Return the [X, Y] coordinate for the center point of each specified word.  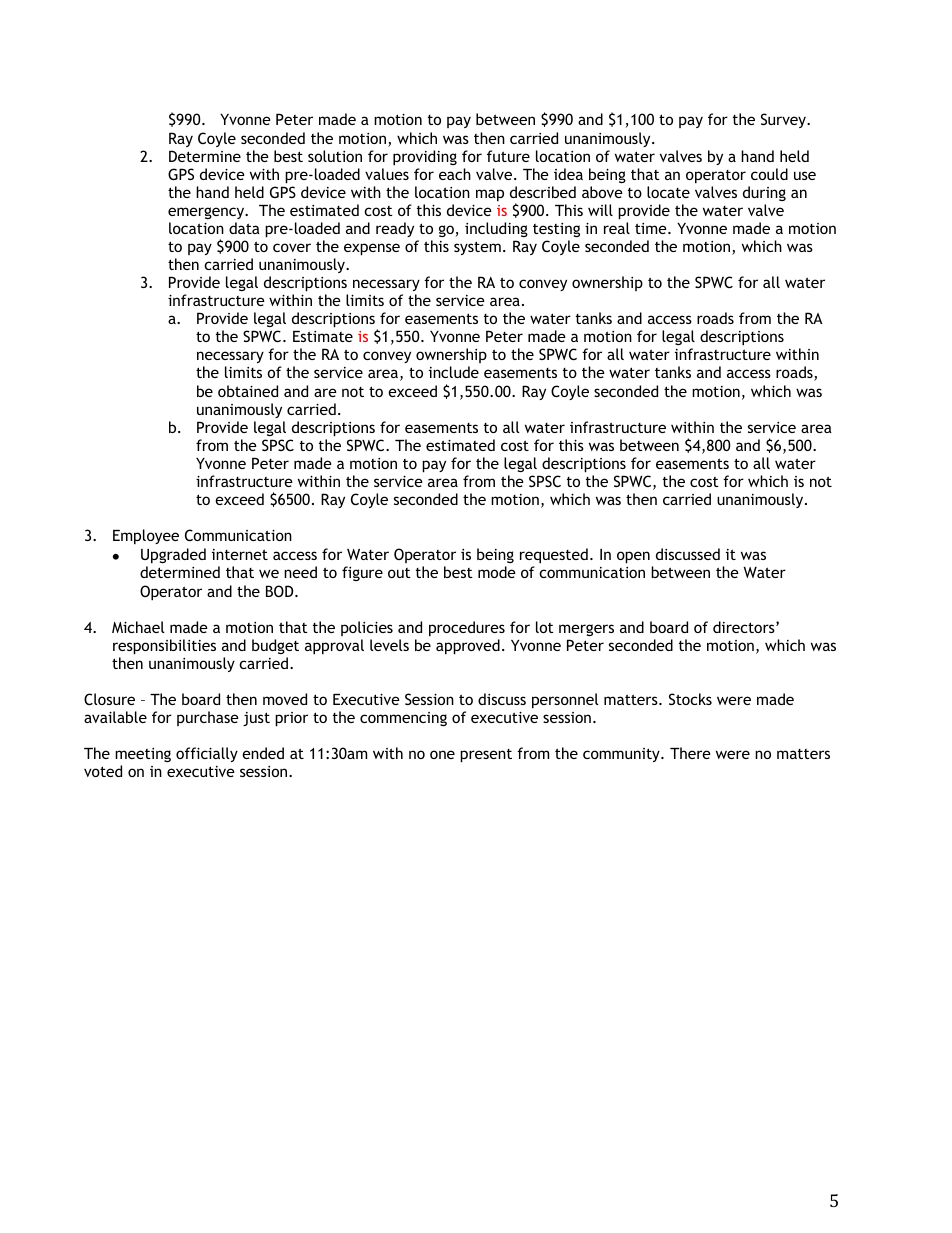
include [454, 372]
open [633, 557]
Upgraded [173, 557]
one [442, 754]
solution [335, 156]
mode [497, 572]
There [690, 753]
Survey [784, 120]
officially [207, 754]
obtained [248, 391]
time [652, 228]
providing [425, 158]
